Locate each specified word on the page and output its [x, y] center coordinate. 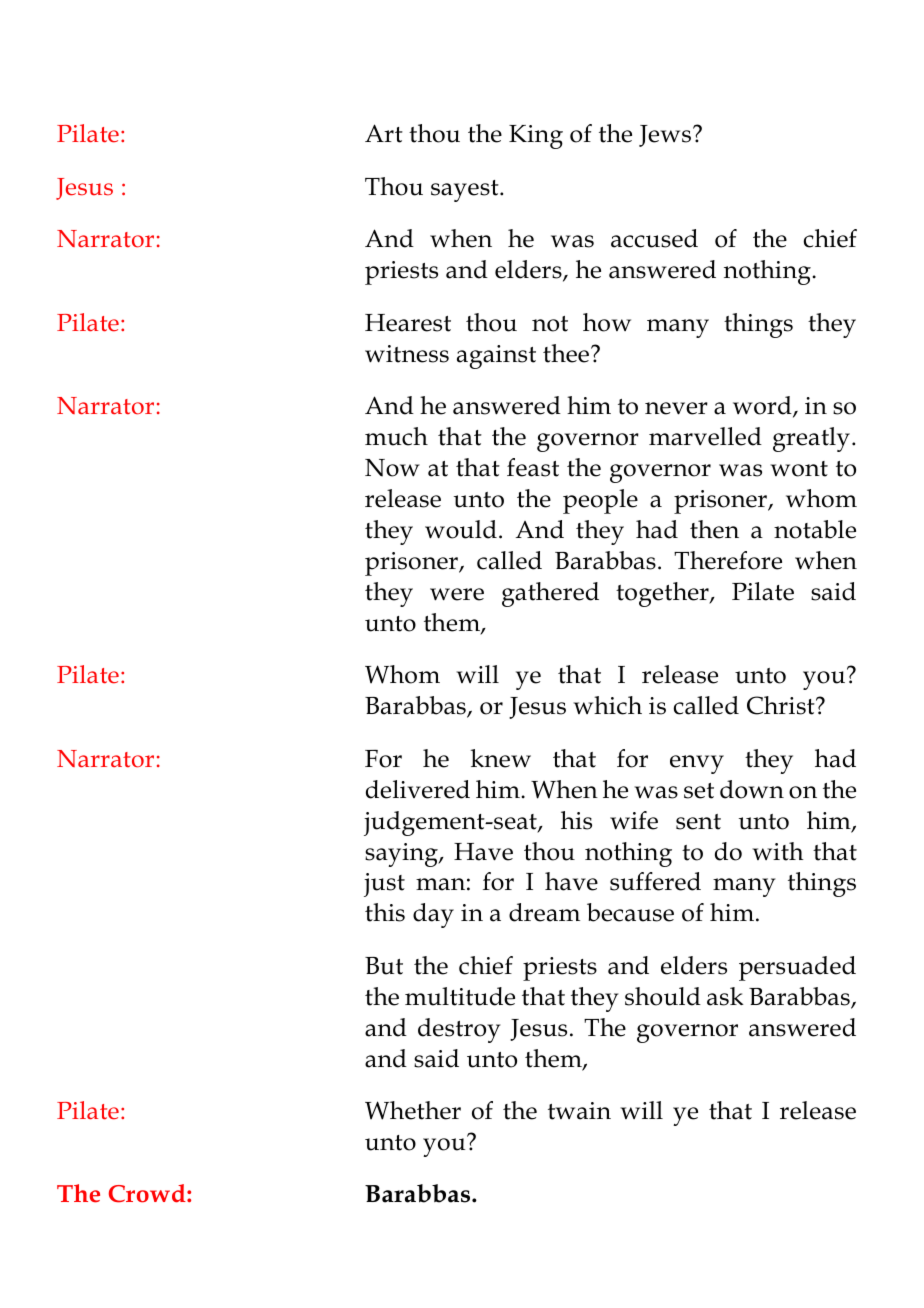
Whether [413, 1110]
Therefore [728, 560]
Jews [666, 136]
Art [384, 133]
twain [579, 1111]
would [461, 529]
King [536, 137]
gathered [550, 594]
